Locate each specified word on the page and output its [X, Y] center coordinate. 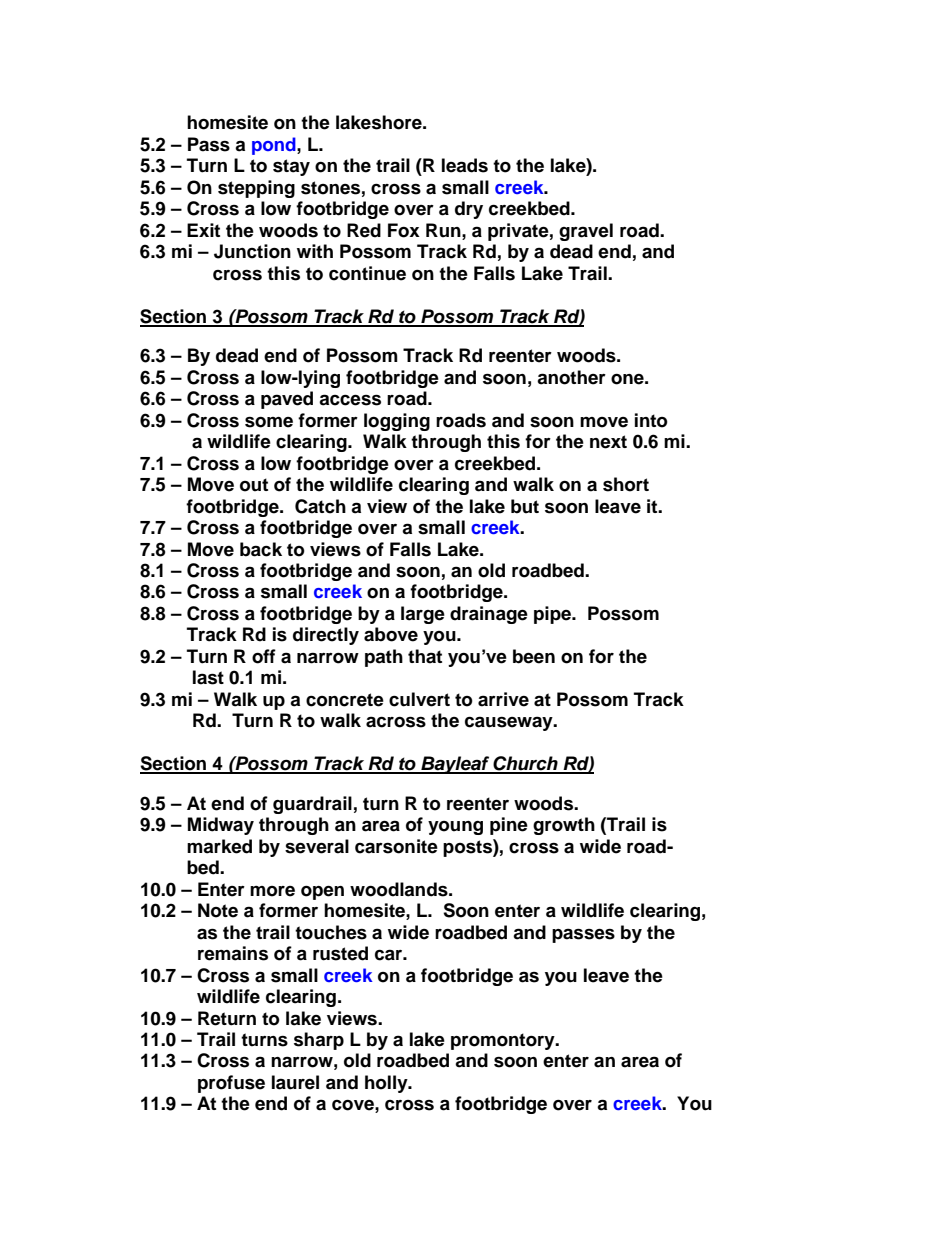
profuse [231, 1084]
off [264, 656]
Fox [404, 230]
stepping [256, 189]
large [423, 615]
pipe [553, 615]
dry [469, 210]
